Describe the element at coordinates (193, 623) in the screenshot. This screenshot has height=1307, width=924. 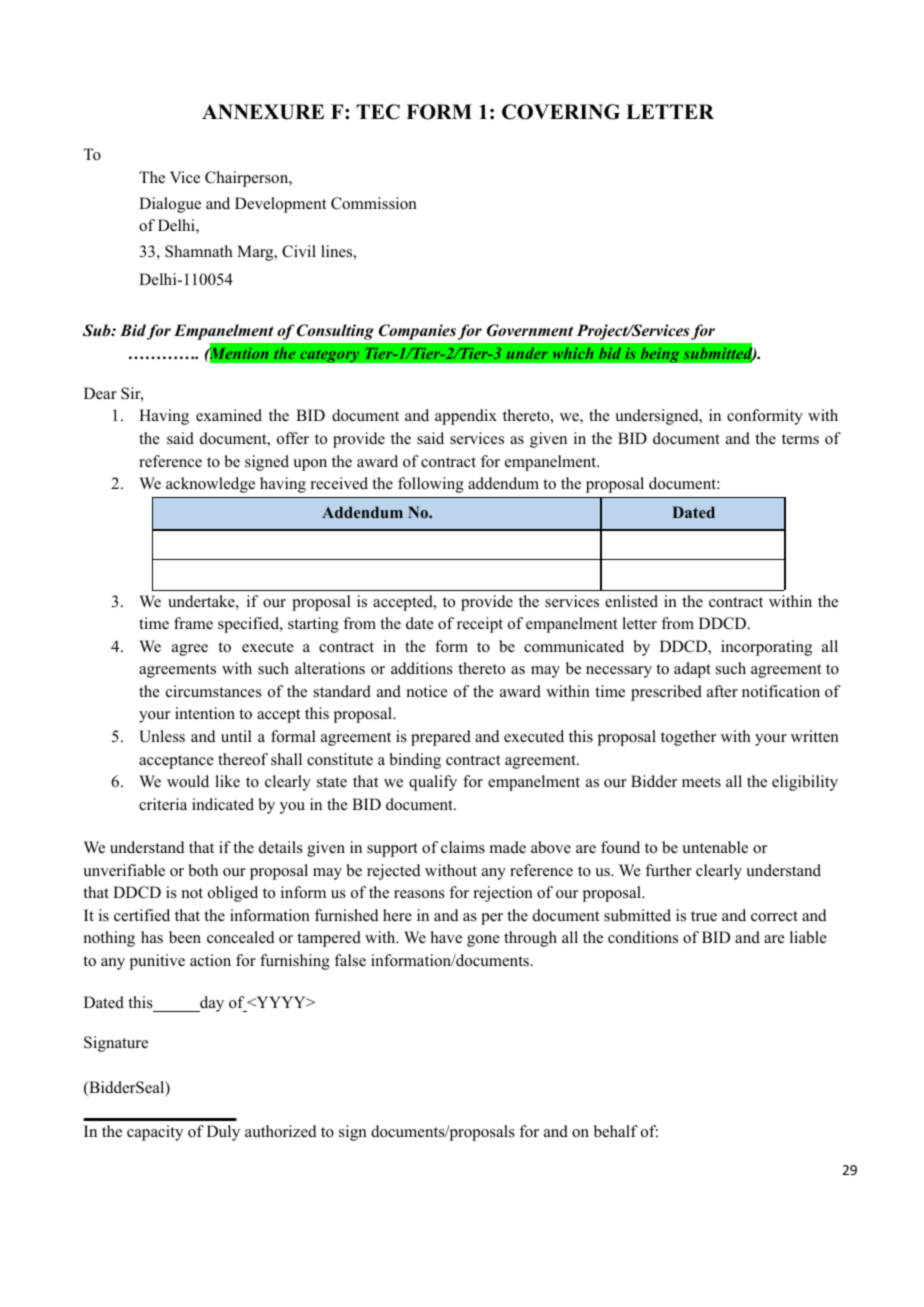
I see `frame` at that location.
